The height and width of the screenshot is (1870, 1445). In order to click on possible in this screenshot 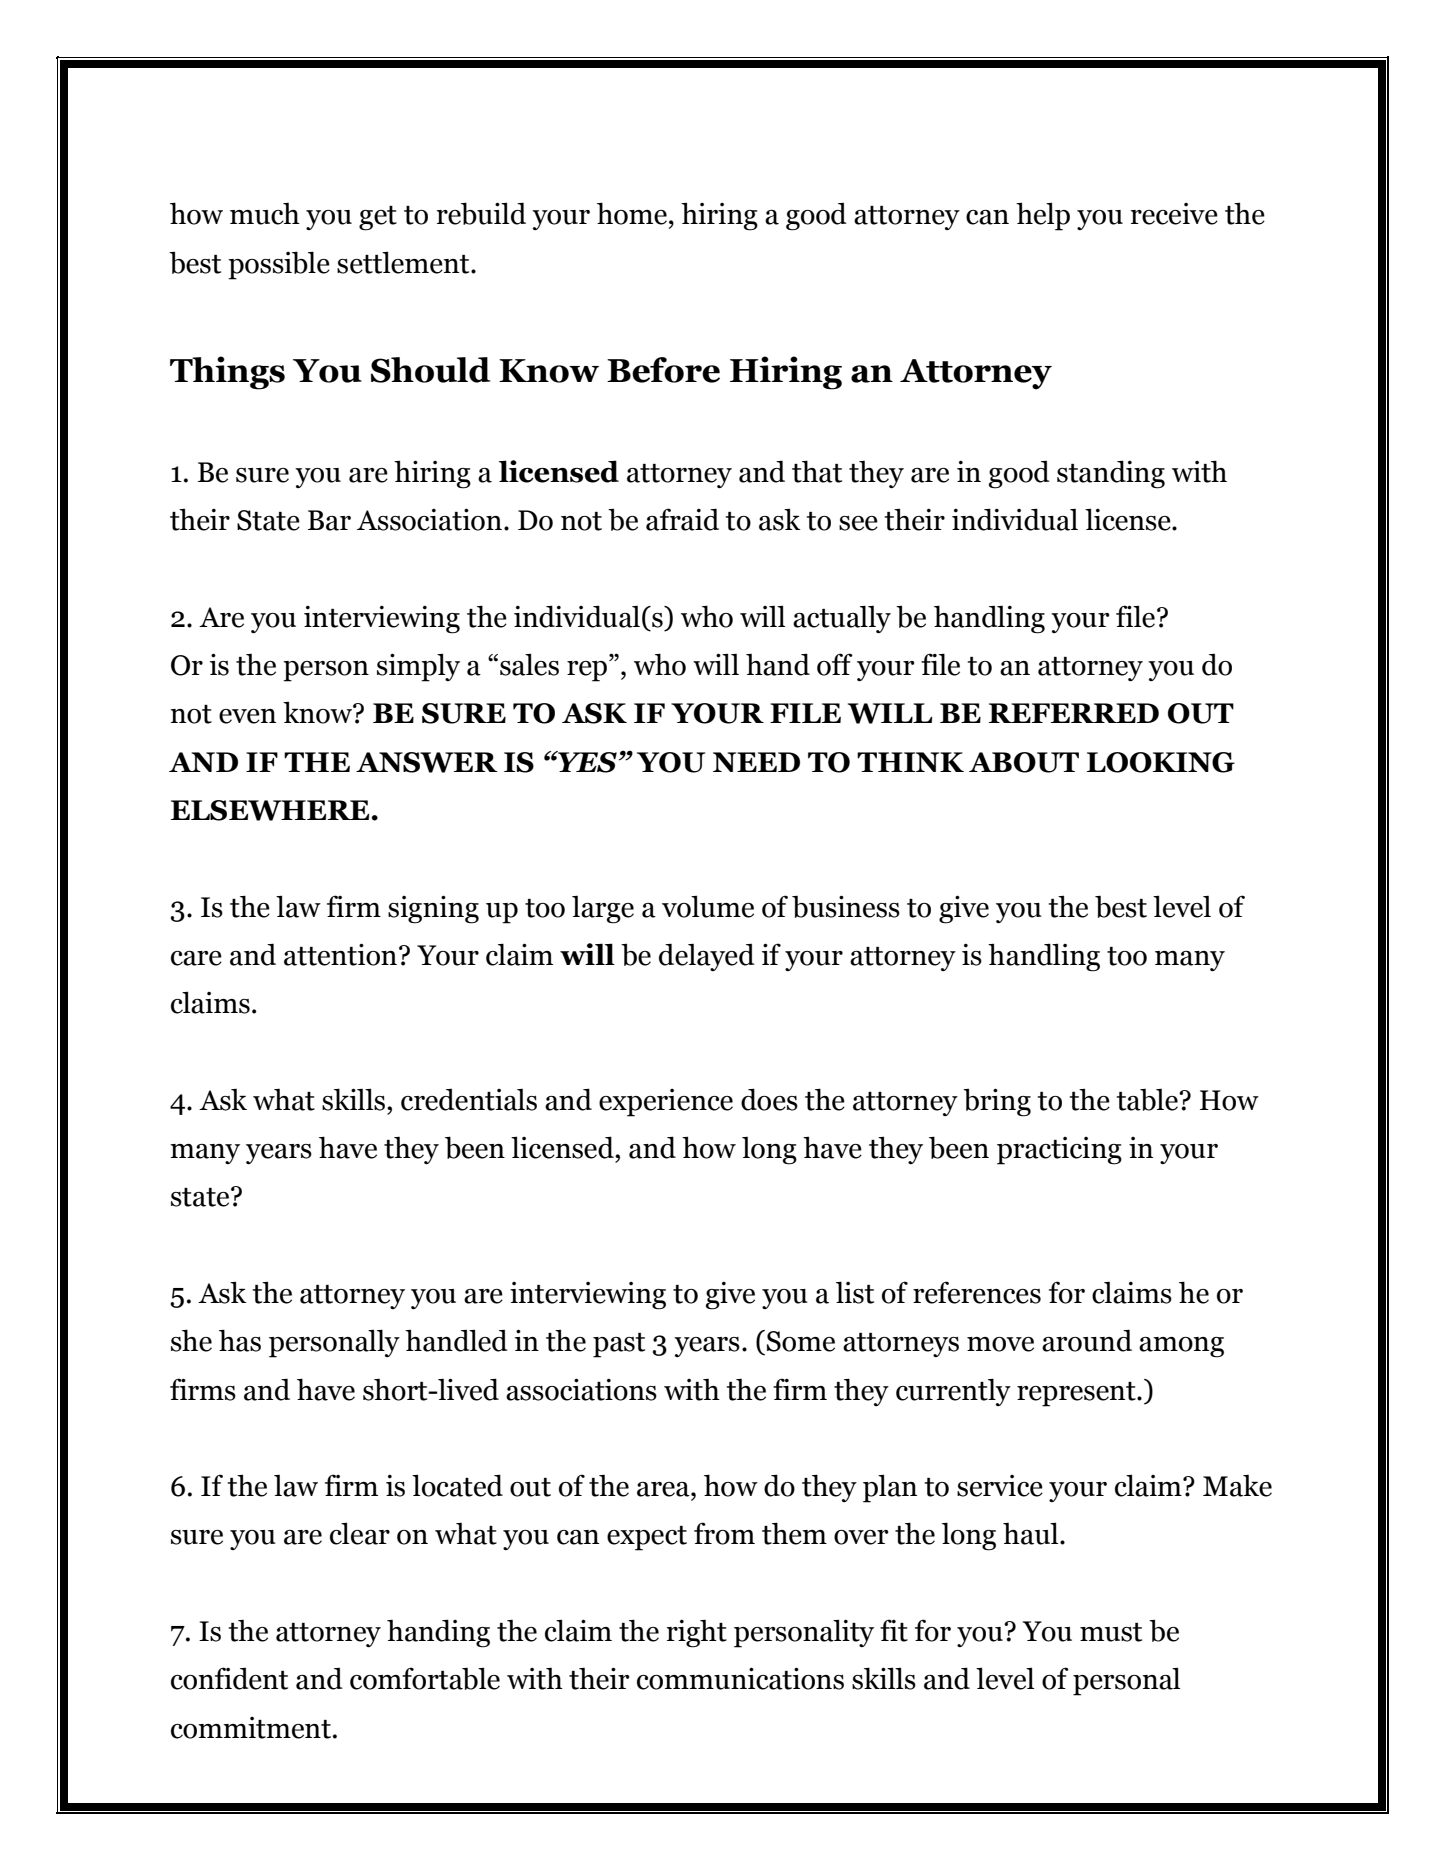, I will do `click(279, 265)`.
